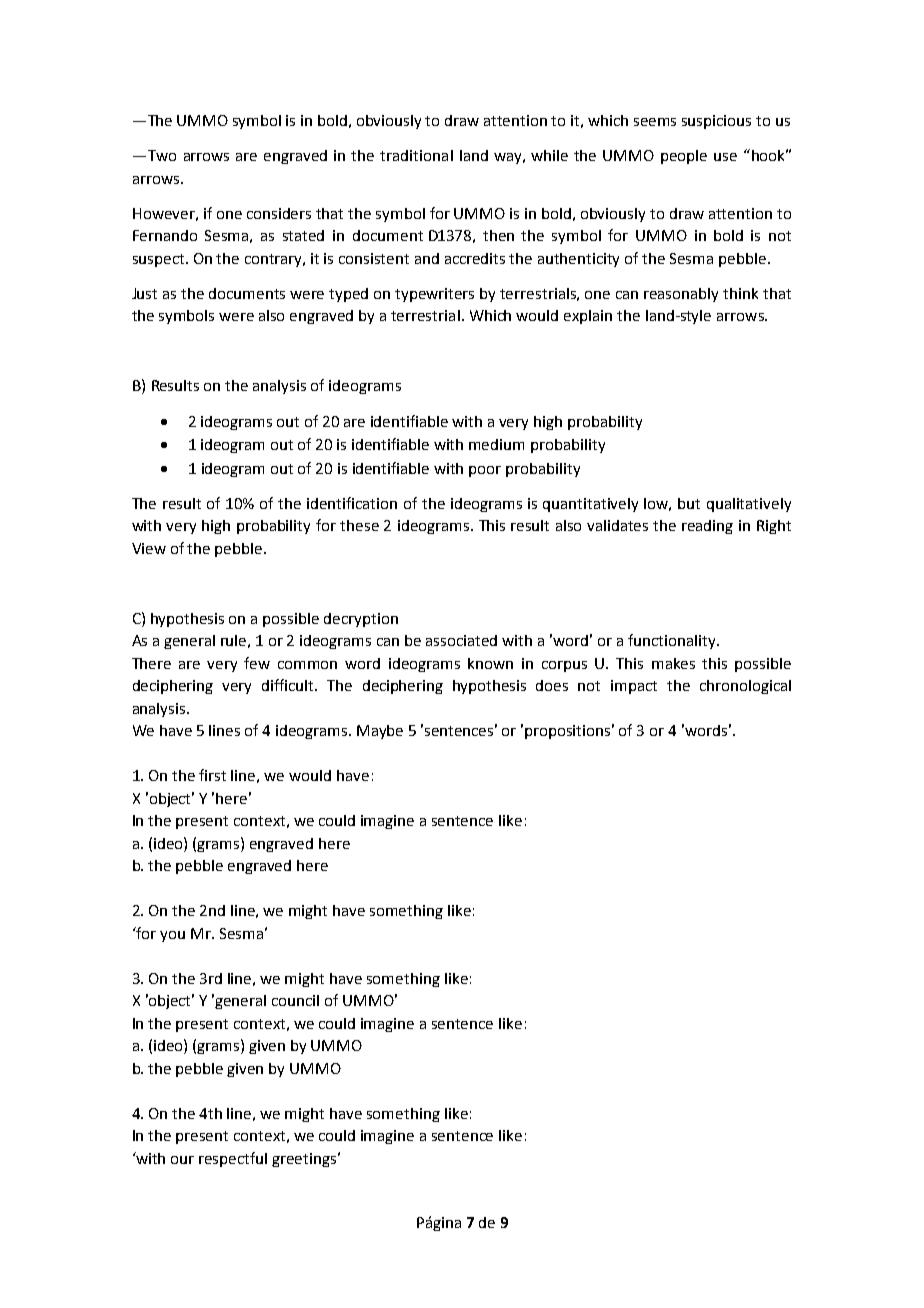 This screenshot has width=924, height=1308. Describe the element at coordinates (673, 641) in the screenshot. I see `functionality` at that location.
